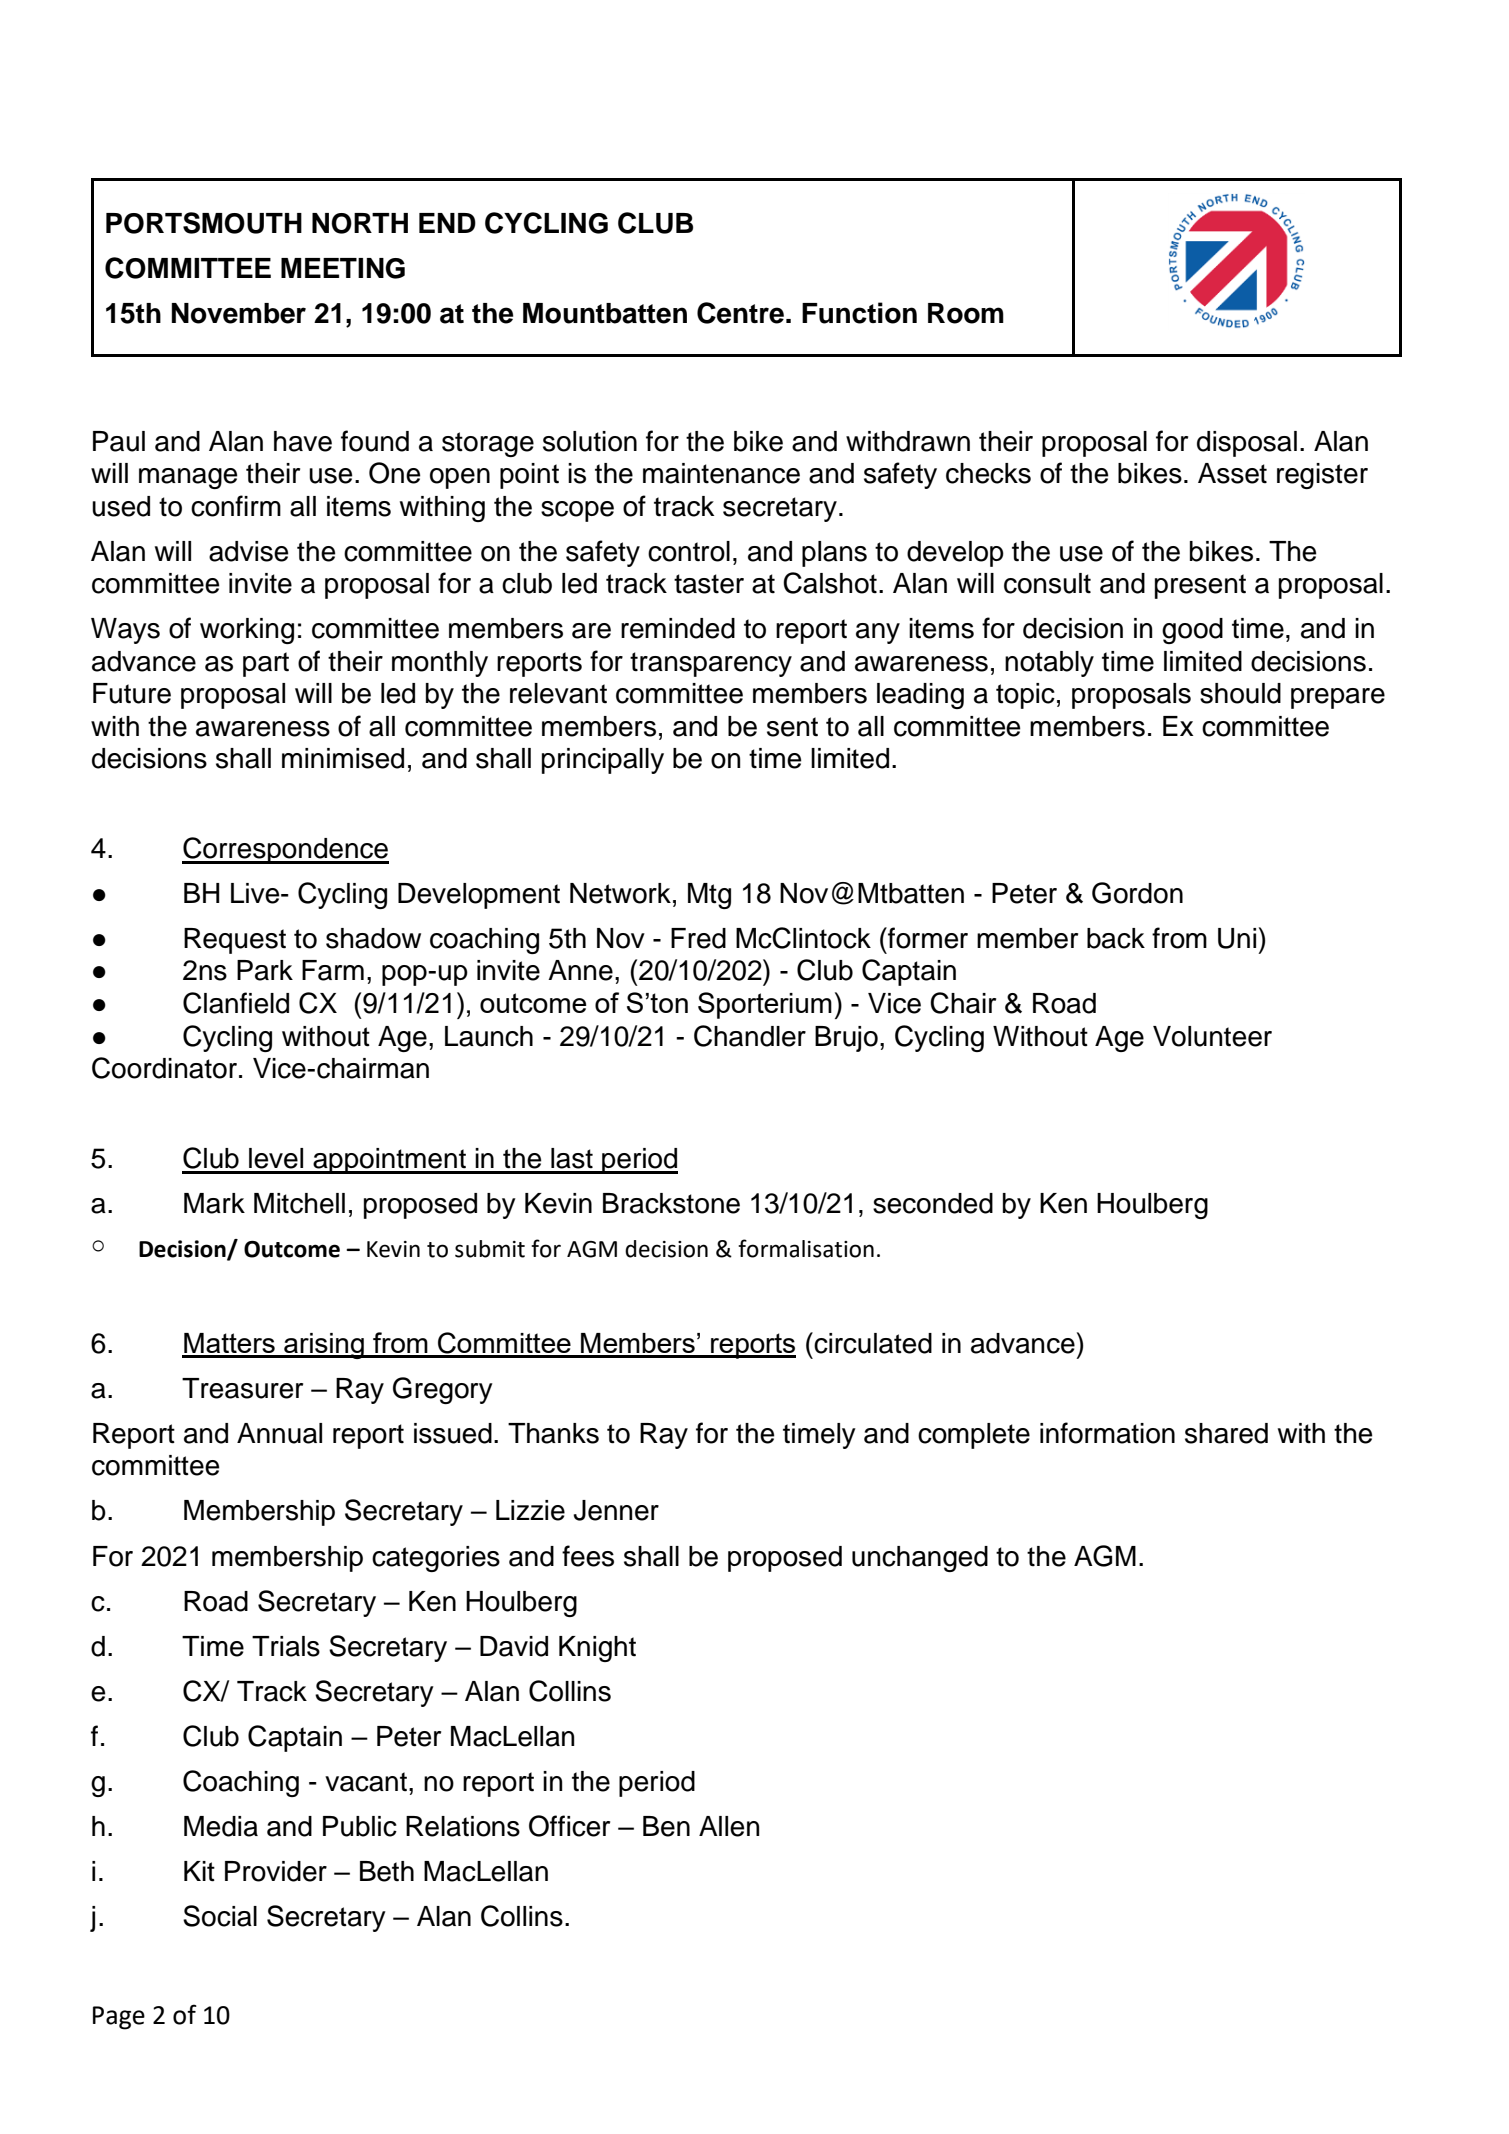 This screenshot has height=2134, width=1509. Describe the element at coordinates (285, 850) in the screenshot. I see `Correspondence` at that location.
